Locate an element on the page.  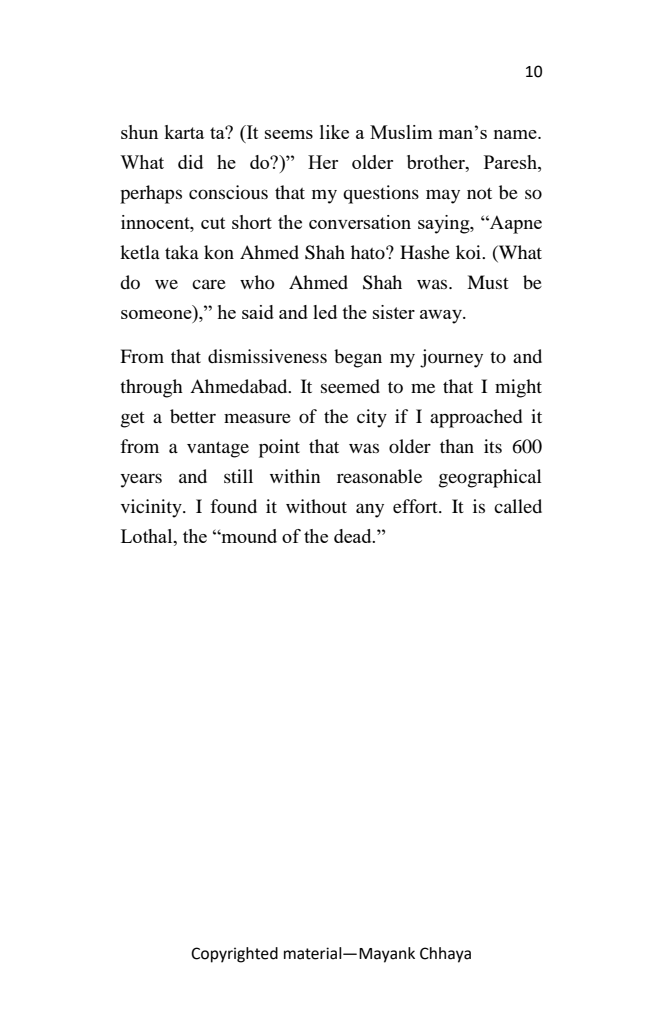
effort is located at coordinates (416, 506).
